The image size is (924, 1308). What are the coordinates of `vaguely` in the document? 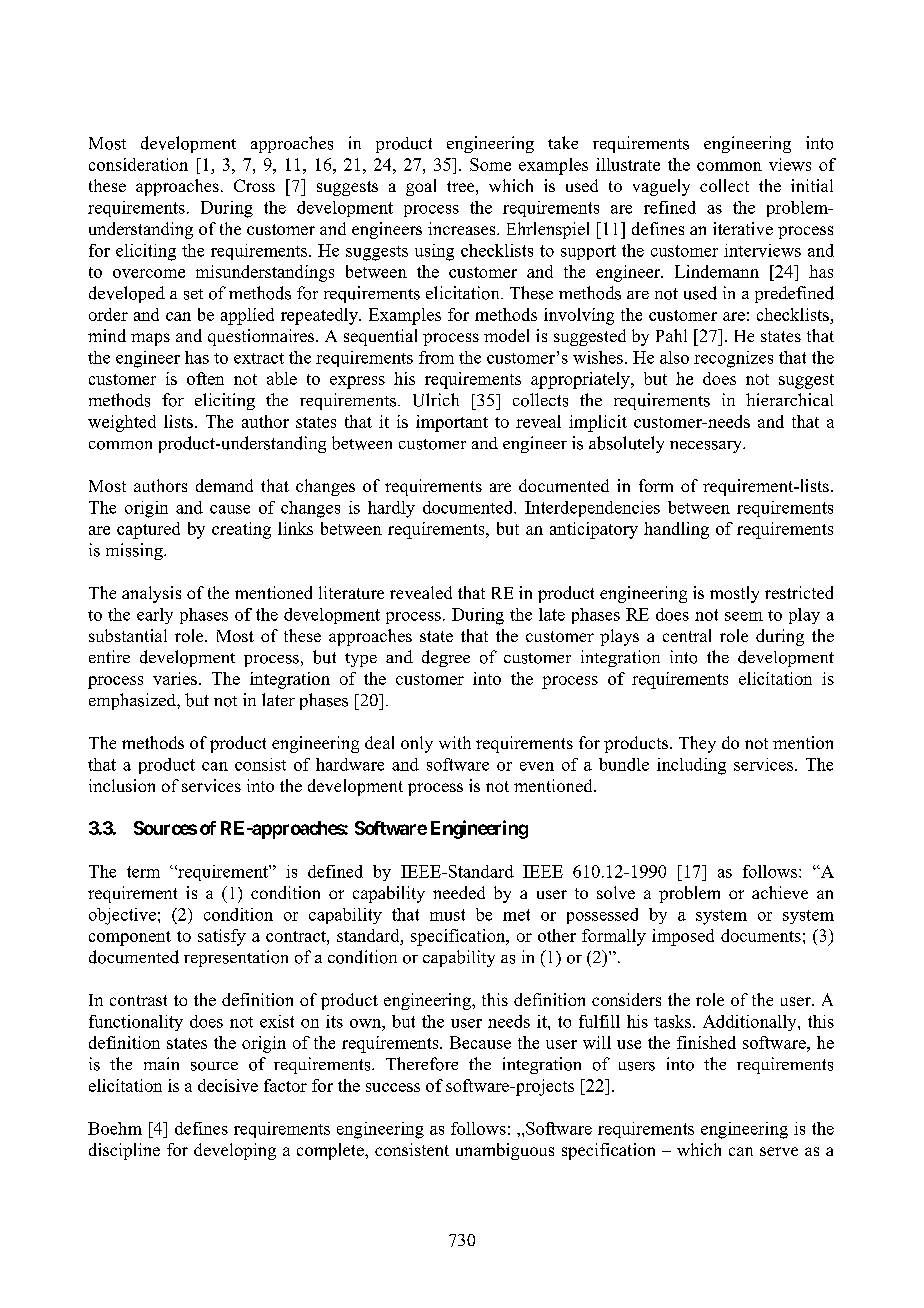 It's located at (661, 187).
